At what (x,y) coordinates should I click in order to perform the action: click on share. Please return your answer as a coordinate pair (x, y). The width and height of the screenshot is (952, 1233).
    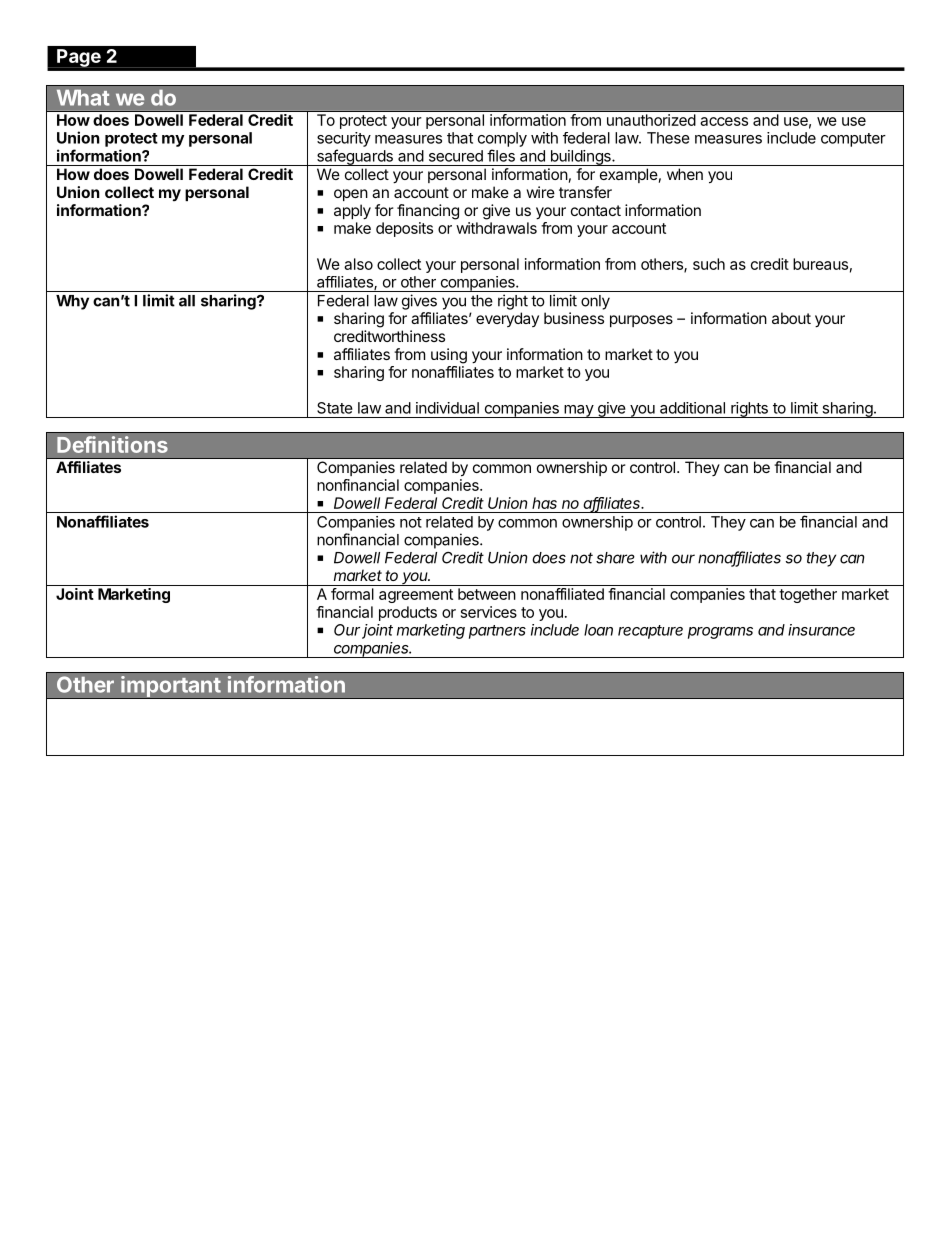
    Looking at the image, I should click on (615, 558).
